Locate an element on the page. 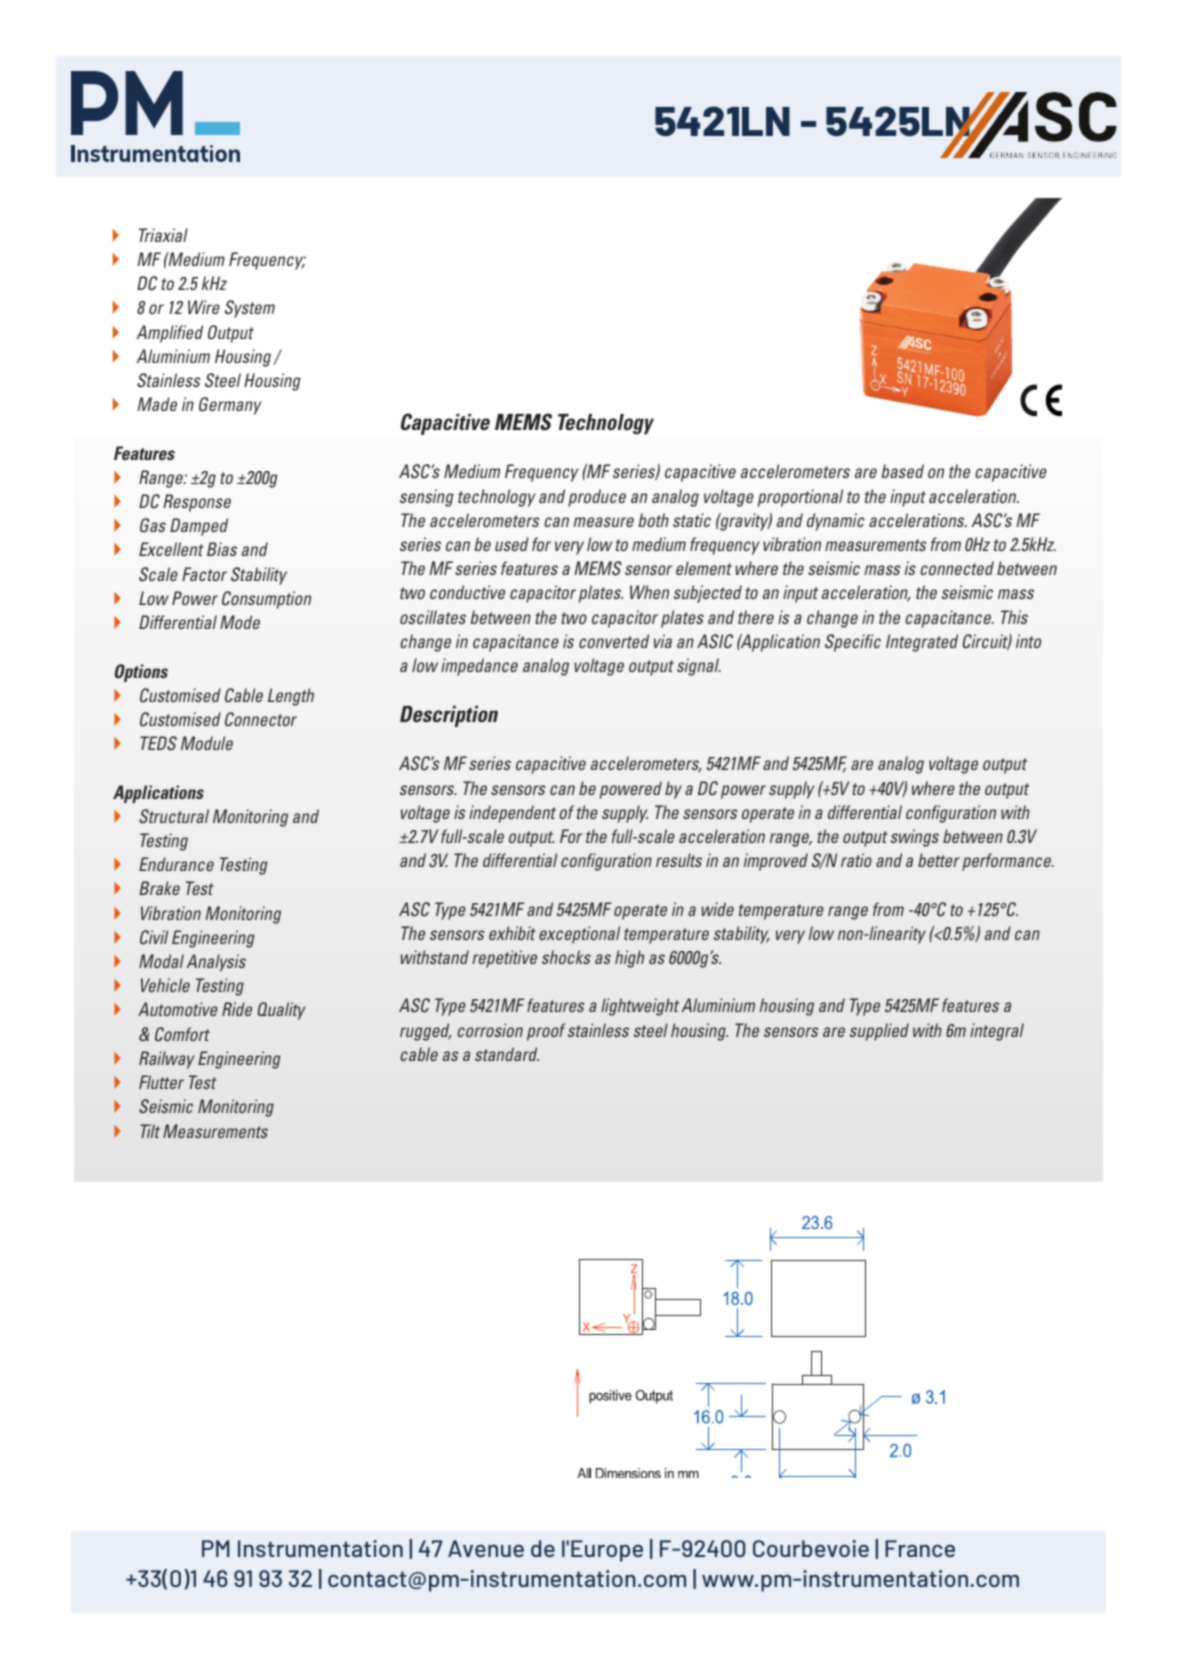 This page has width=1177, height=1665. supplied is located at coordinates (879, 1032).
